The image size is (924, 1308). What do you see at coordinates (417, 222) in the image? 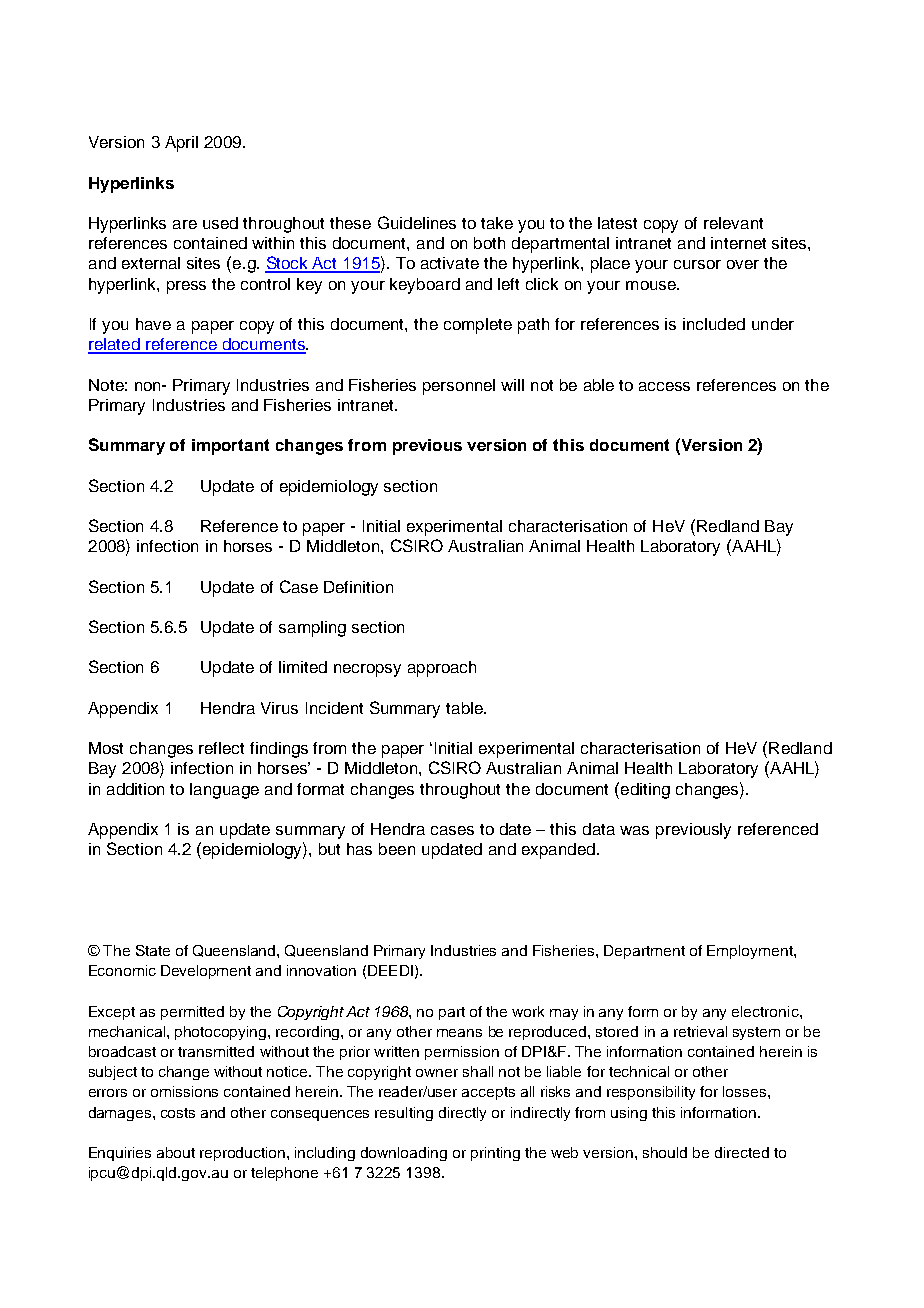
I see `Guidelines` at bounding box center [417, 222].
